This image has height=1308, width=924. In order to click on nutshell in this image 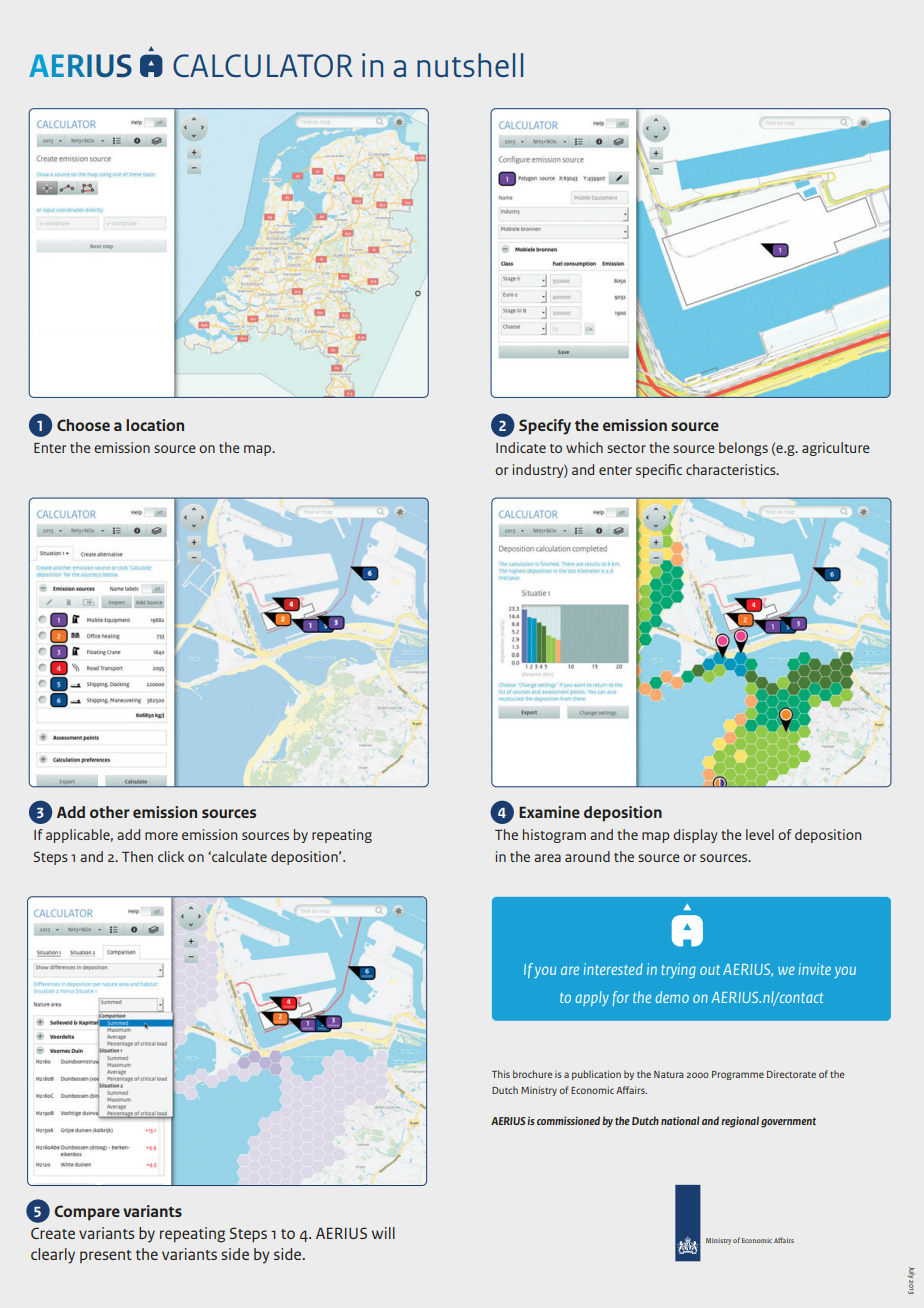, I will do `click(470, 65)`.
